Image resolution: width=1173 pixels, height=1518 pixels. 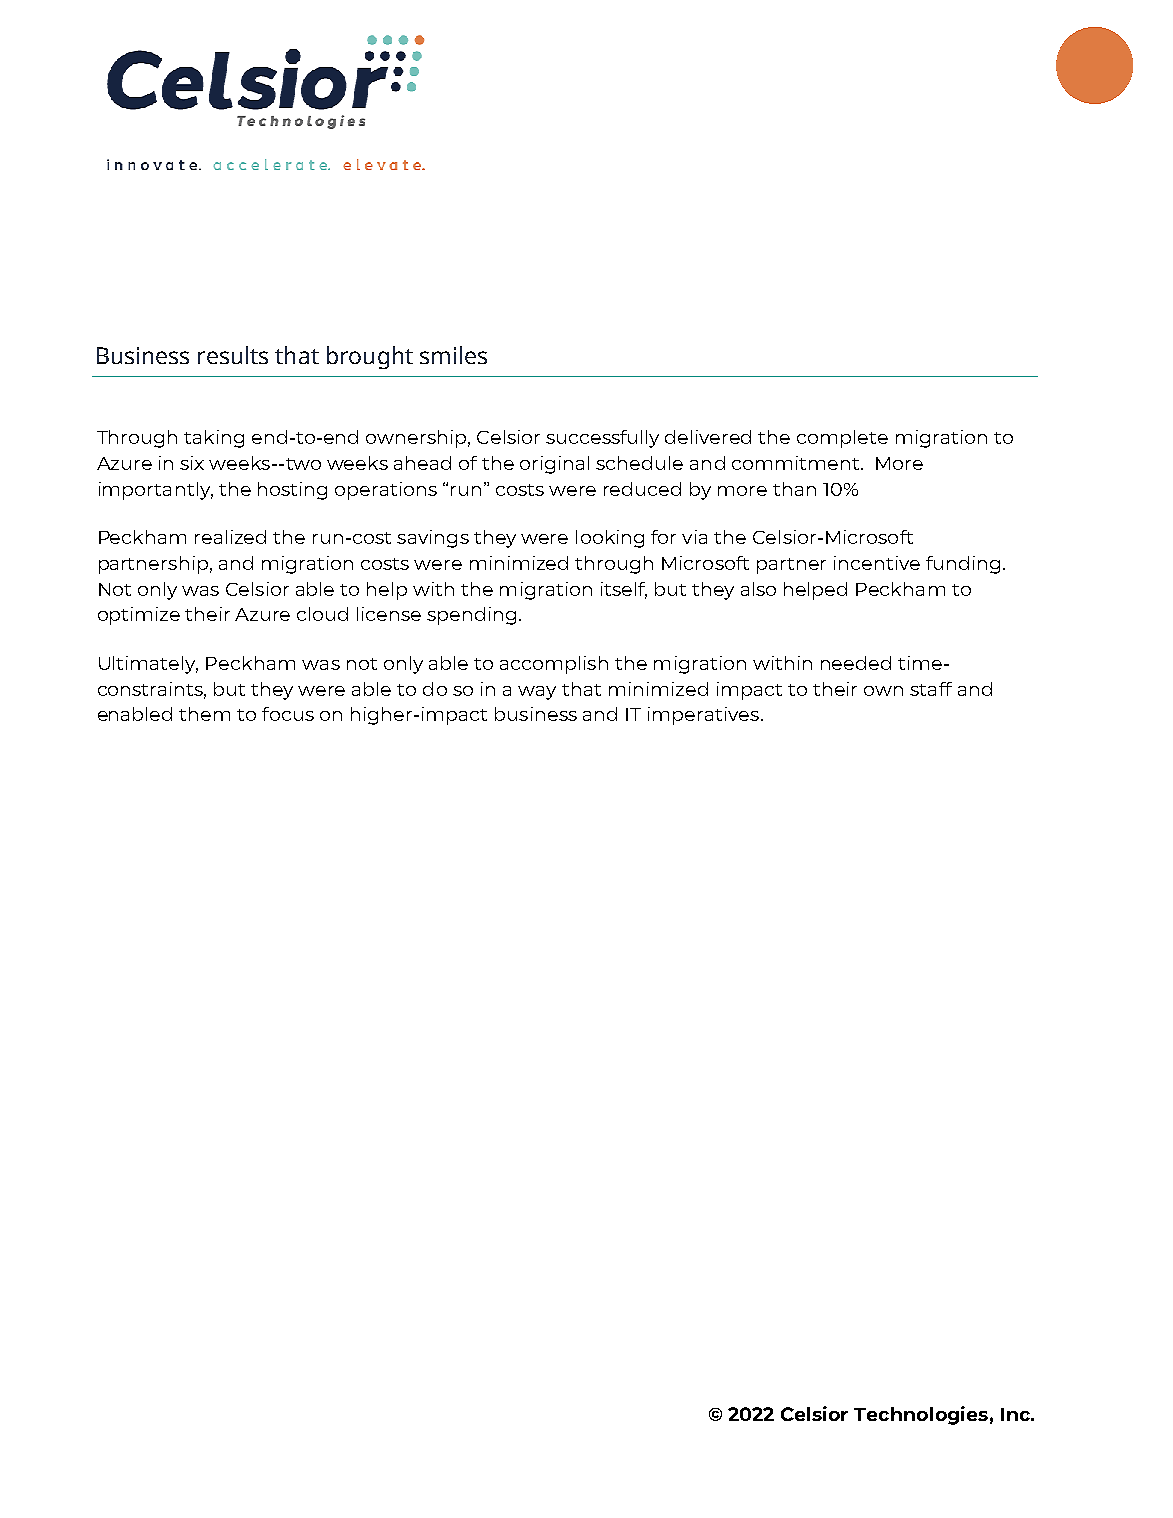 I want to click on commitment, so click(x=797, y=463).
